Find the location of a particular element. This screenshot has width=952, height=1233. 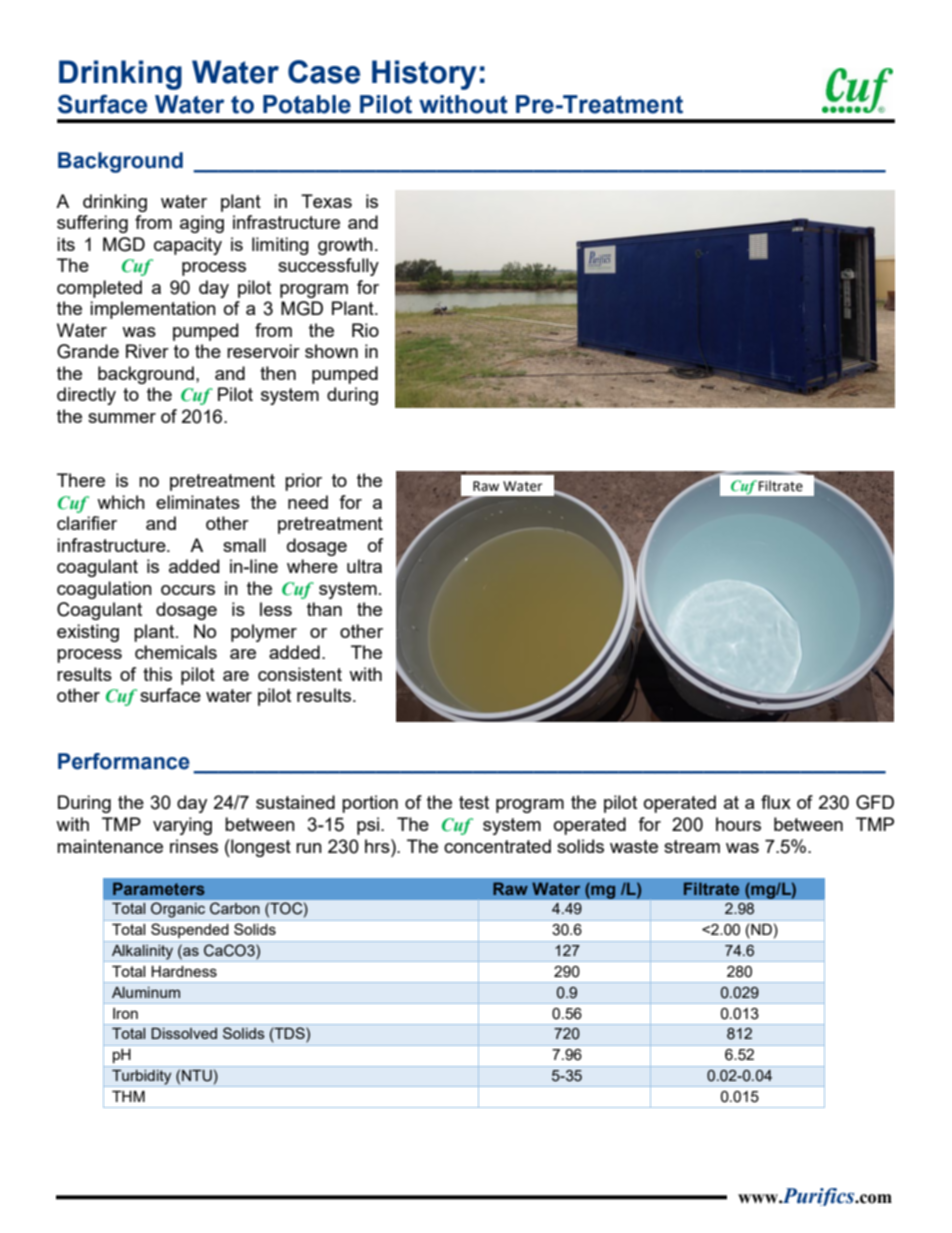

occurs is located at coordinates (188, 590).
